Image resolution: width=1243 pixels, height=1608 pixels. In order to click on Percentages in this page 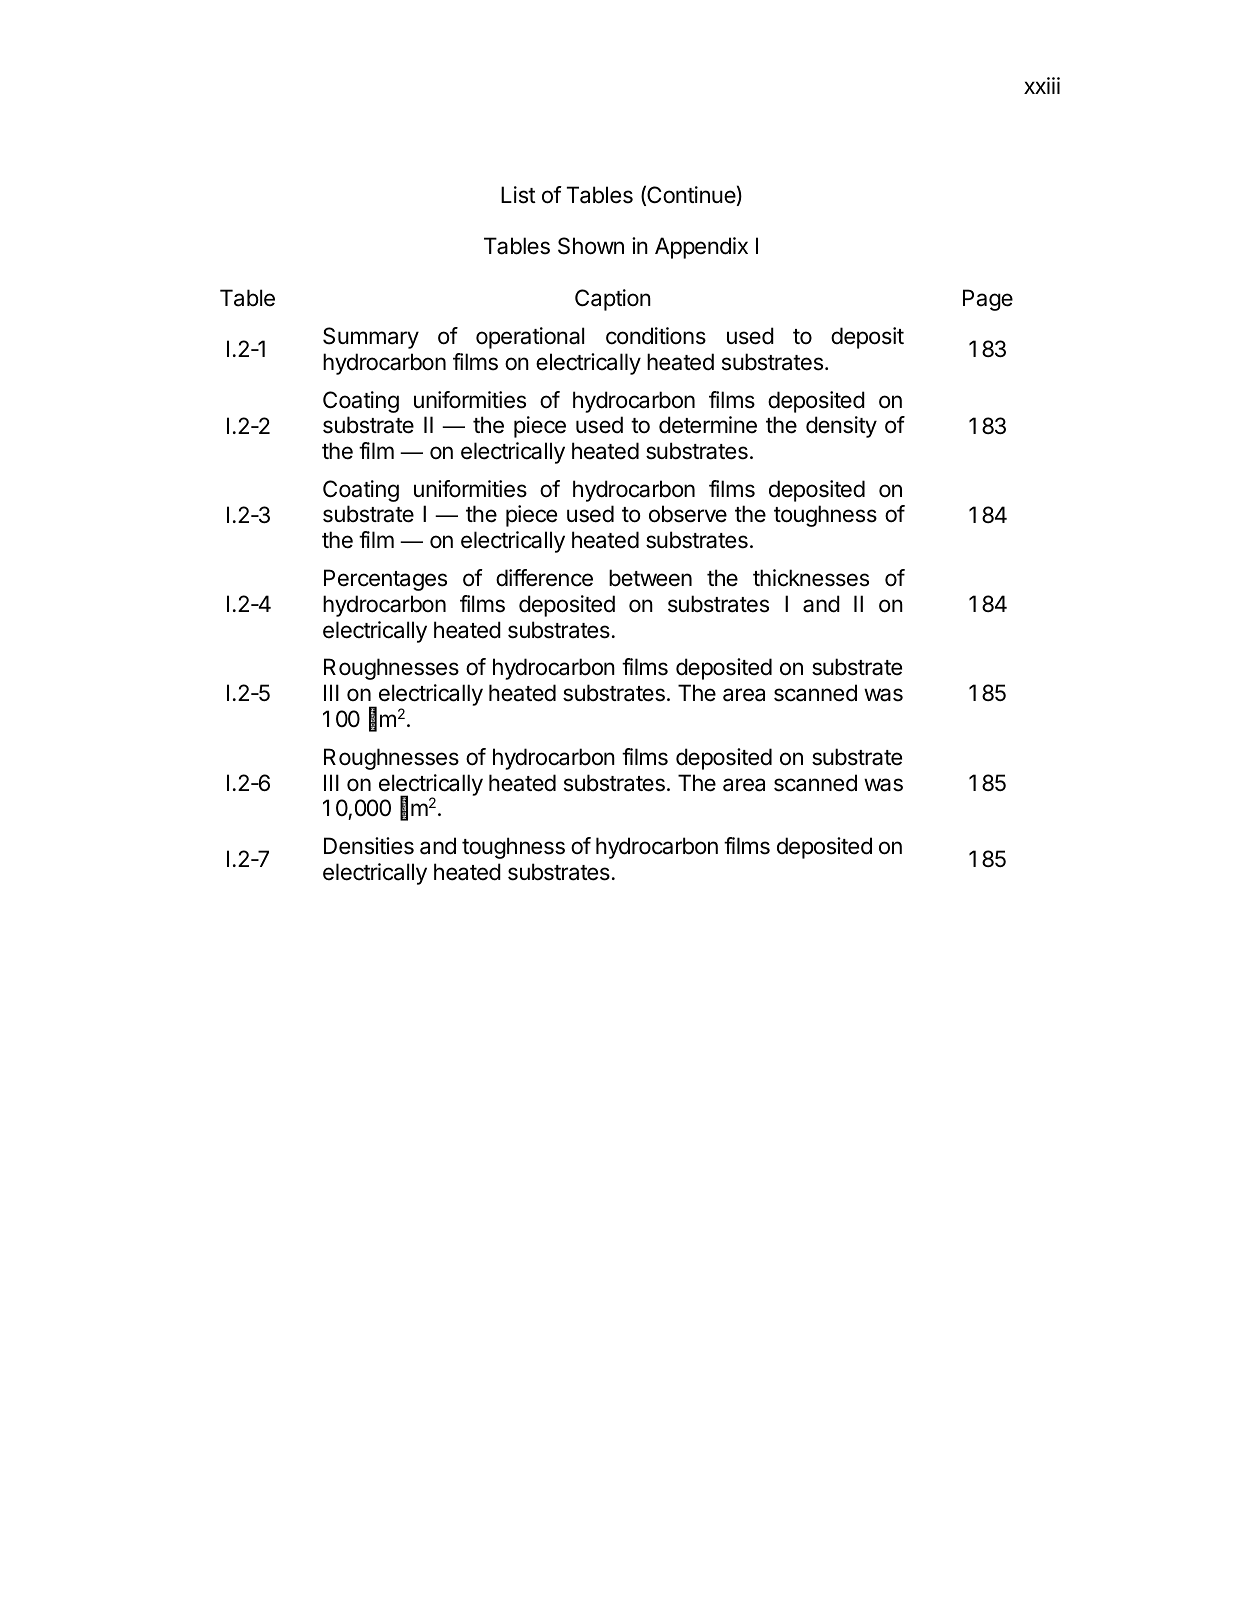, I will do `click(385, 580)`.
